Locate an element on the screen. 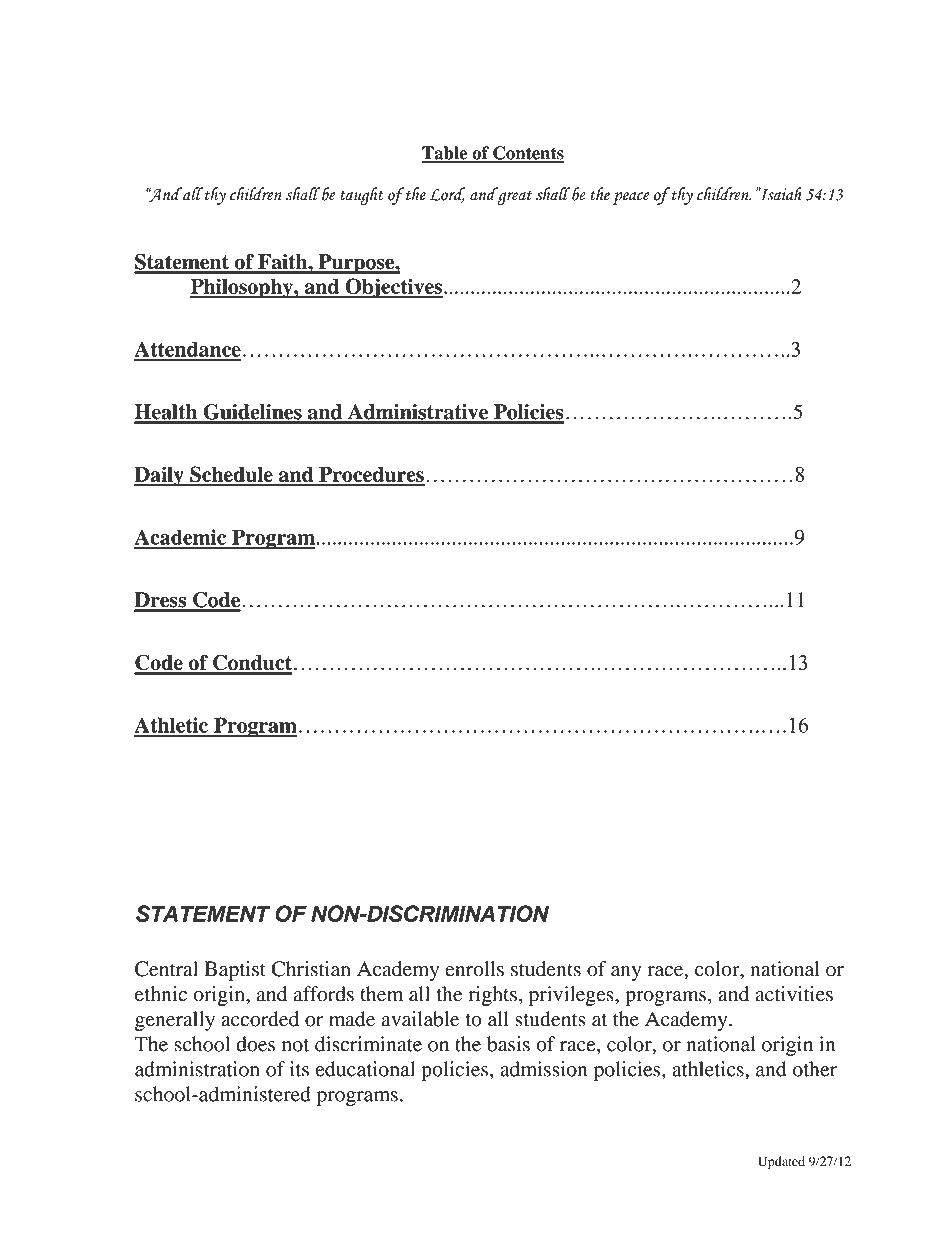 This screenshot has height=1233, width=952. taught is located at coordinates (361, 196).
